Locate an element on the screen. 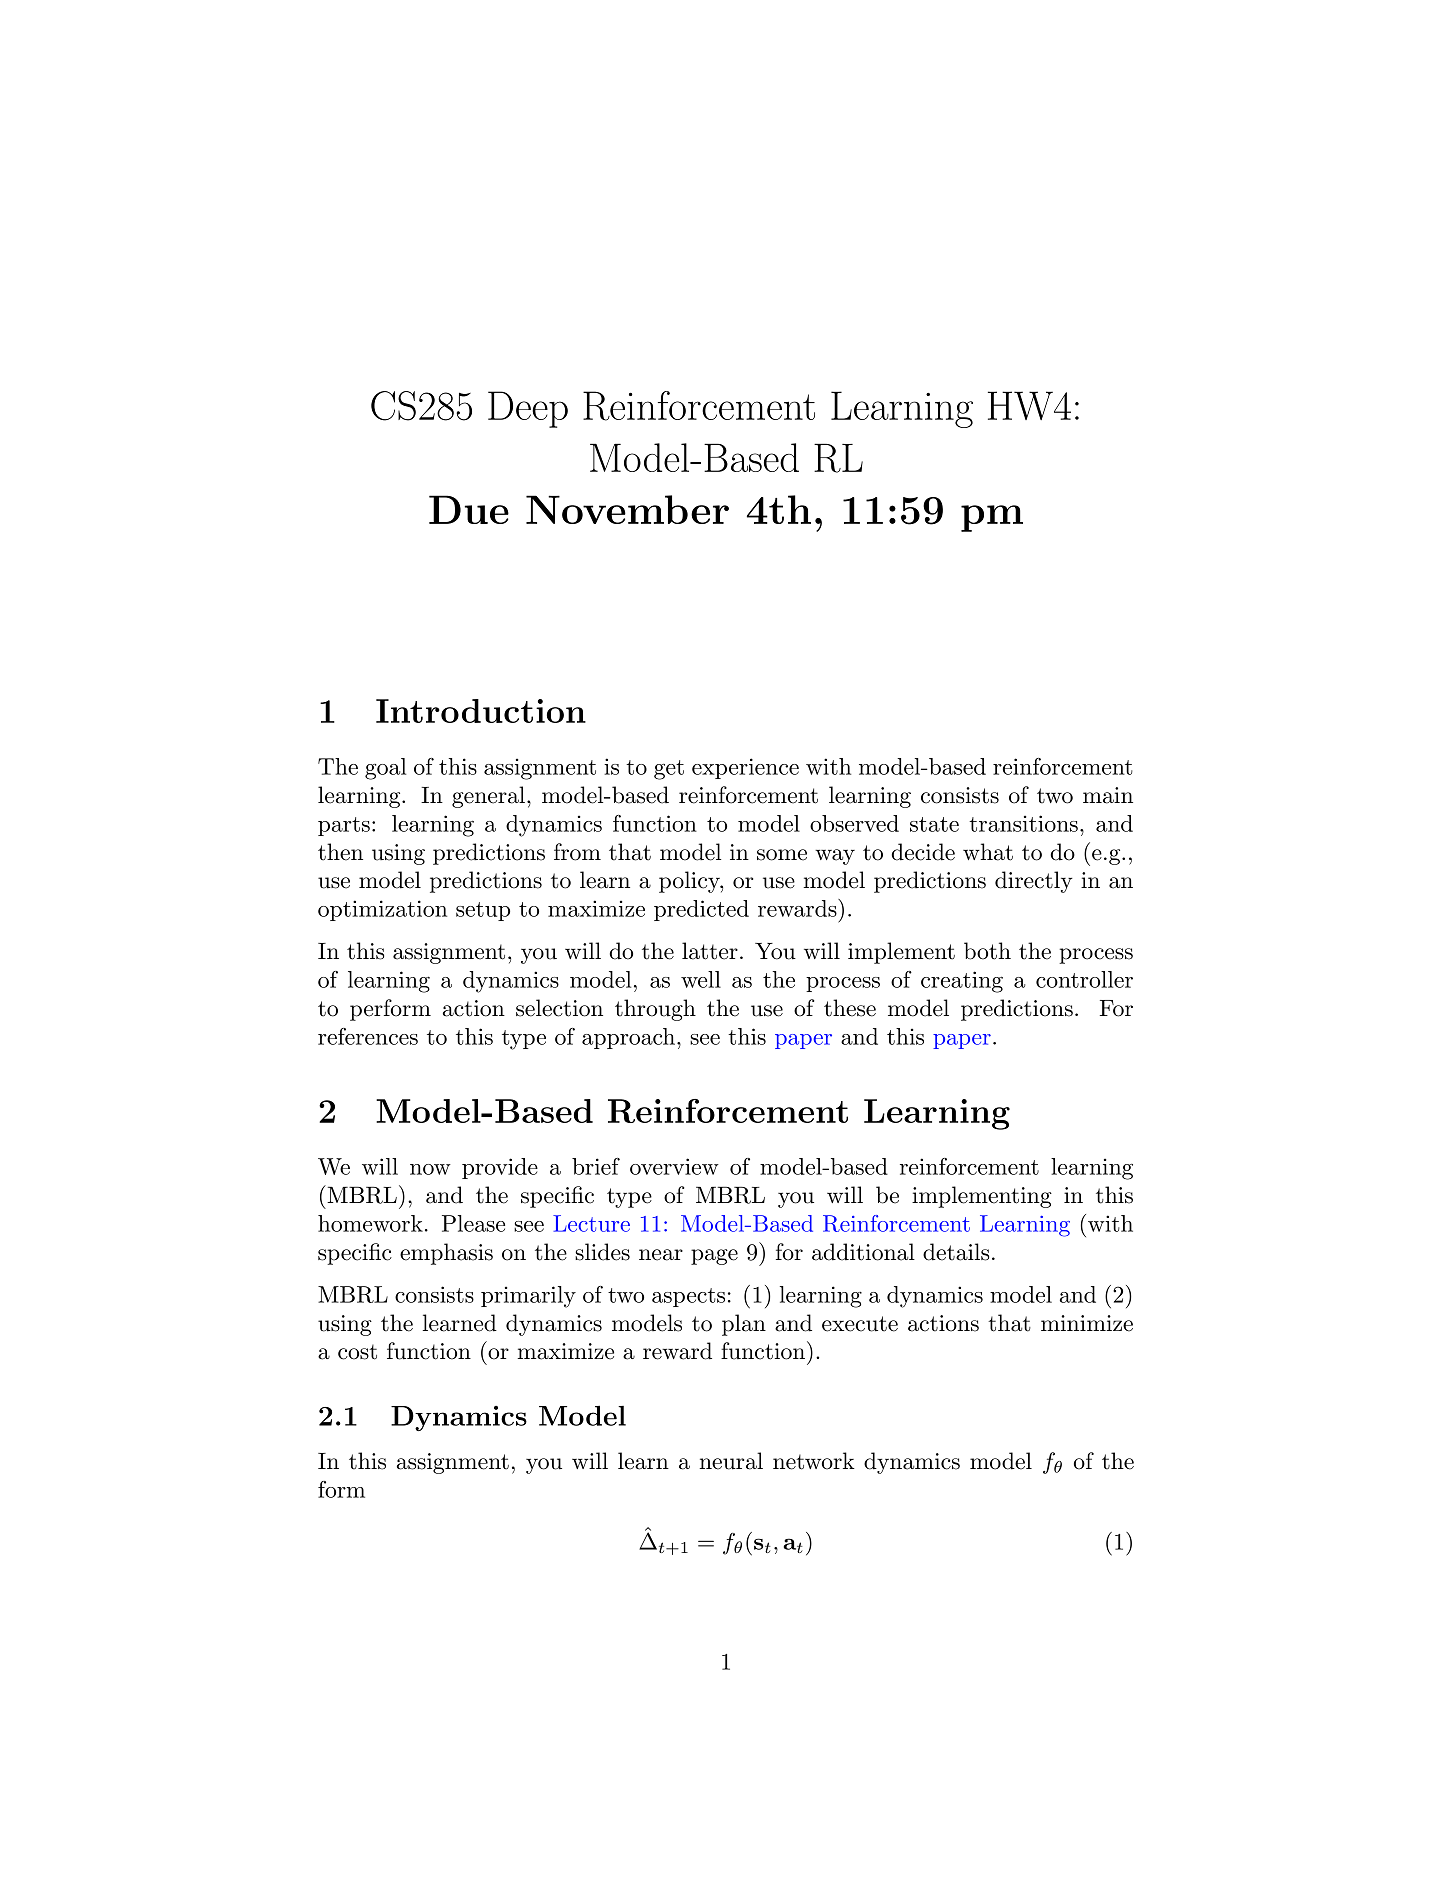 The image size is (1454, 1882). latter is located at coordinates (710, 951).
